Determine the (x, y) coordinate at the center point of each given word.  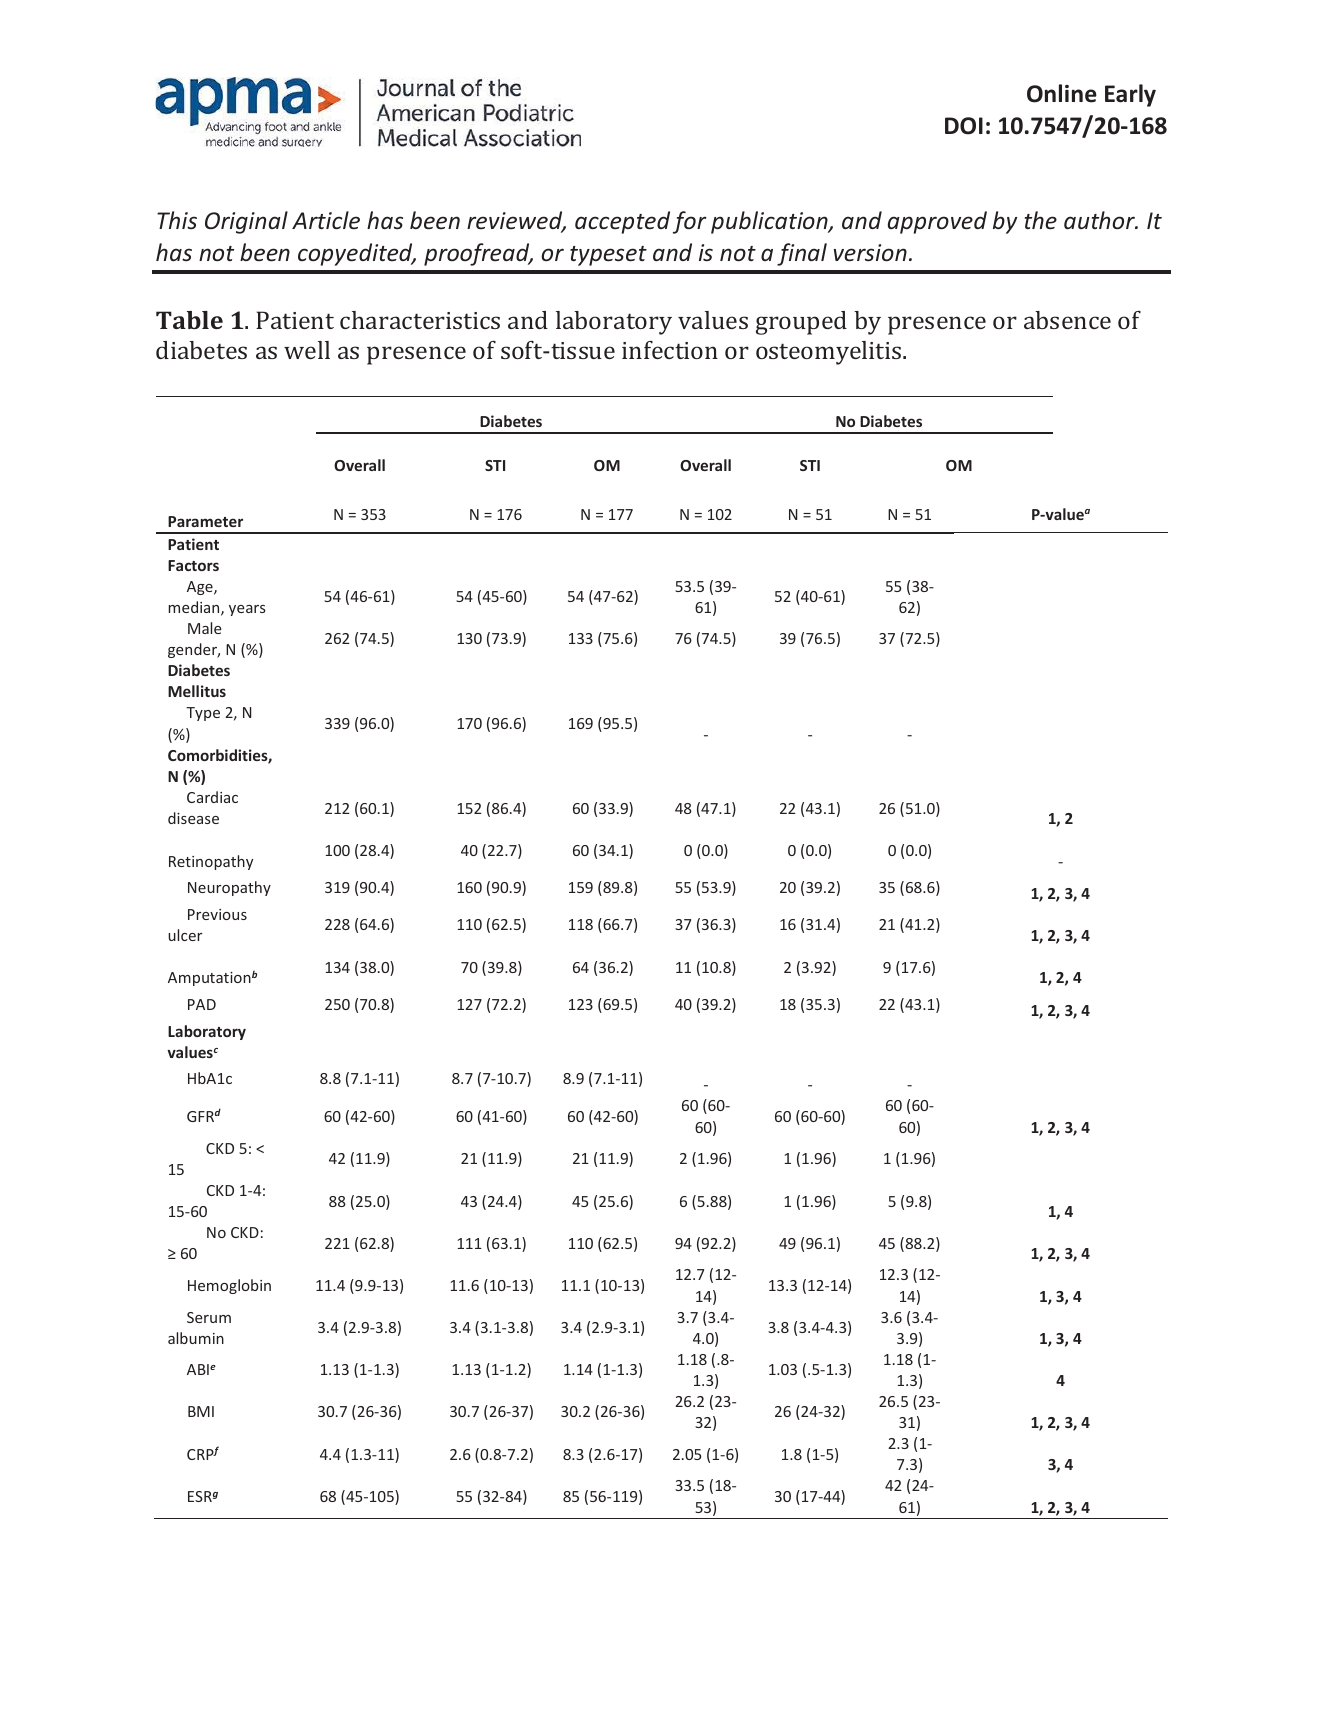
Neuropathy (229, 888)
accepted (622, 222)
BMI (201, 1411)
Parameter (205, 521)
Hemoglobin (229, 1286)
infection (670, 350)
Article (326, 220)
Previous (217, 914)
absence (1067, 320)
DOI (964, 126)
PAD (202, 1004)
